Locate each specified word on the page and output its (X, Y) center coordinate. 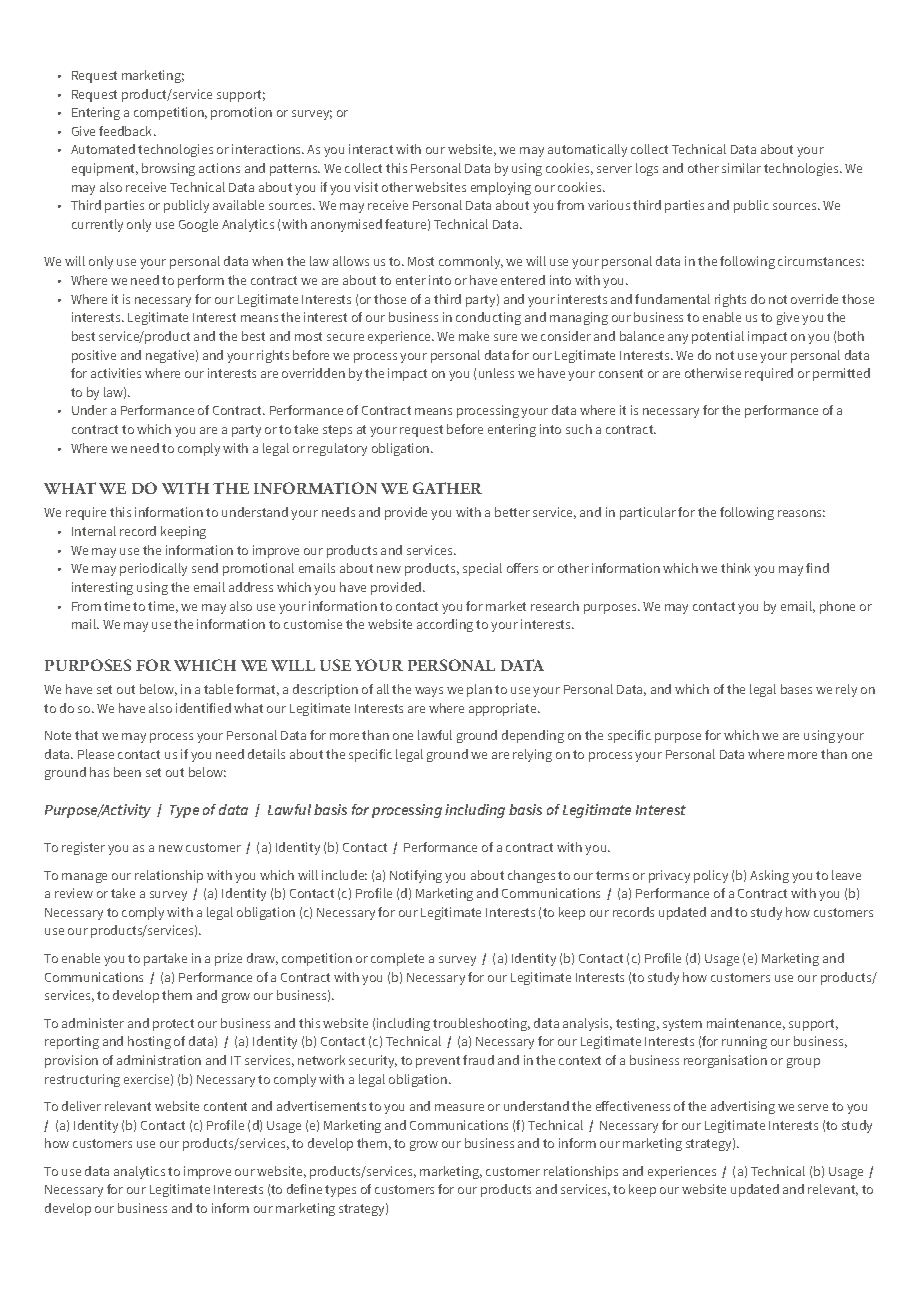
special (482, 569)
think (735, 568)
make (474, 336)
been (127, 772)
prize (228, 959)
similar (741, 168)
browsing (168, 169)
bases (796, 689)
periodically (153, 569)
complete (397, 959)
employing (501, 188)
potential (718, 337)
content (225, 1106)
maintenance (746, 1024)
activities (116, 373)
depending (533, 736)
